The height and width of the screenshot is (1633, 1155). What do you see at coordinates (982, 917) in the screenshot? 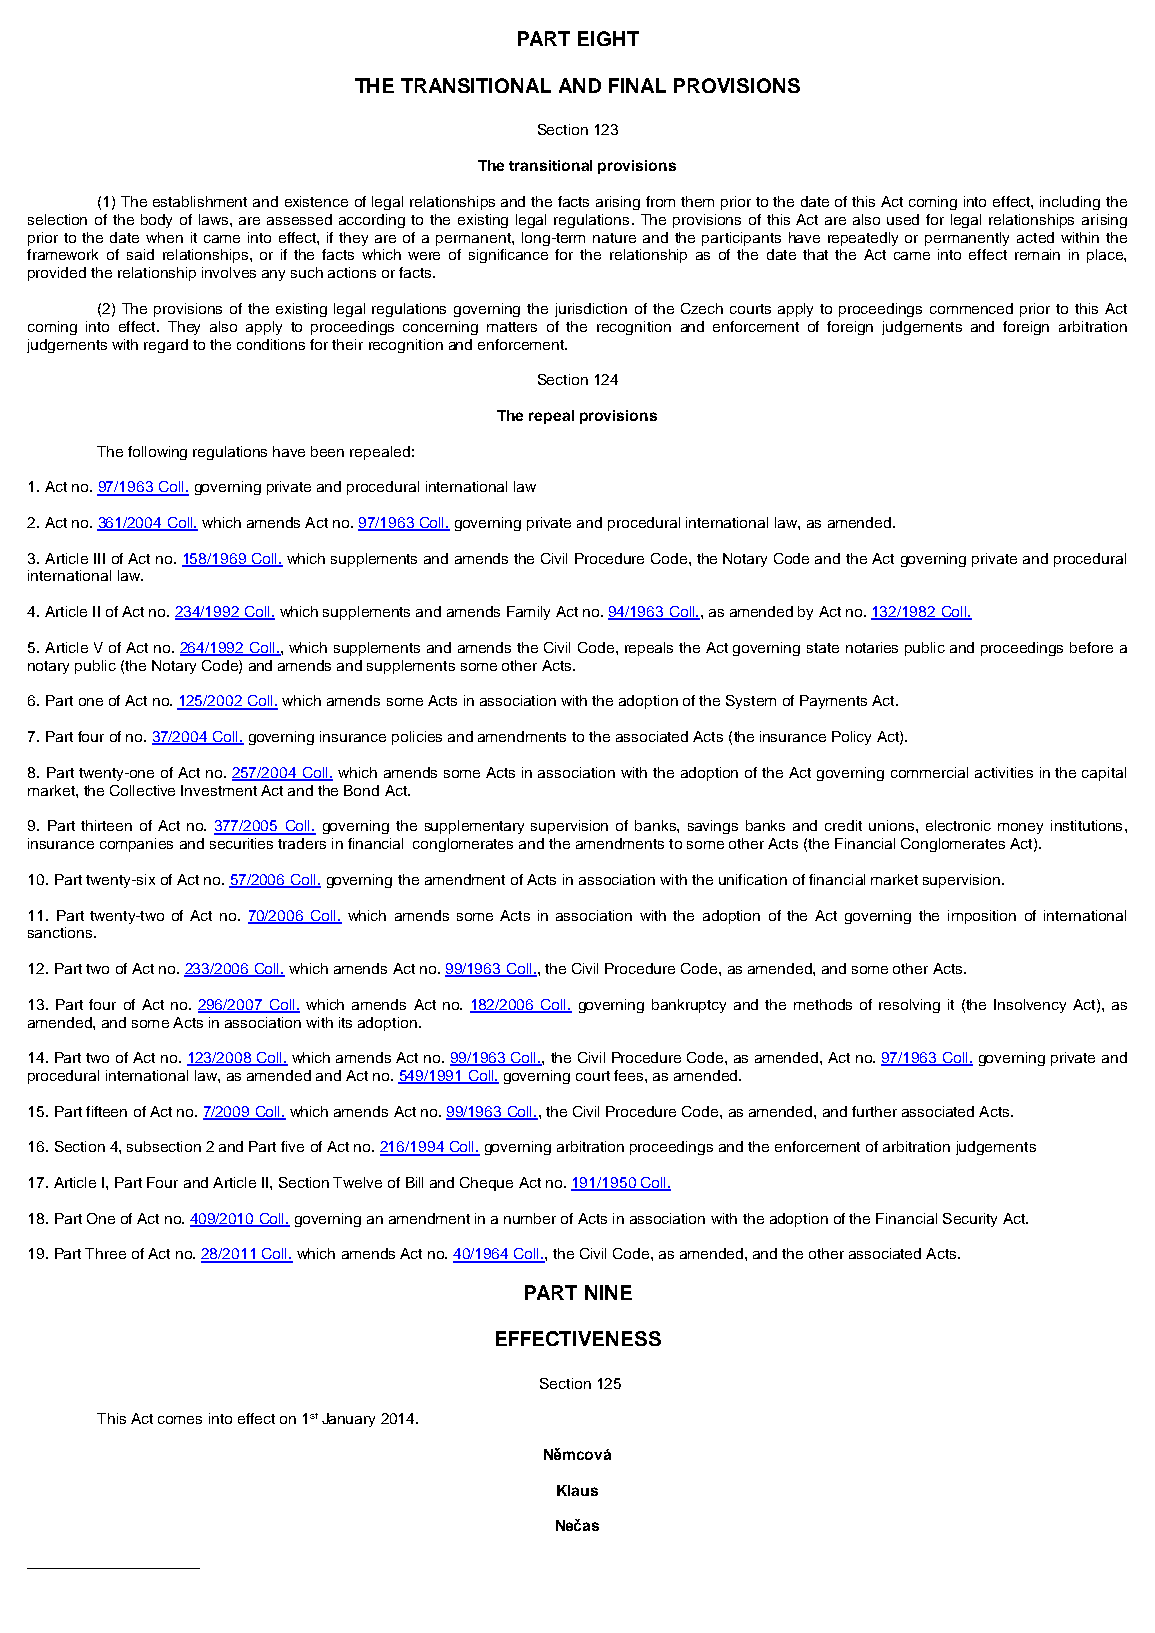
I see `imposition` at bounding box center [982, 917].
